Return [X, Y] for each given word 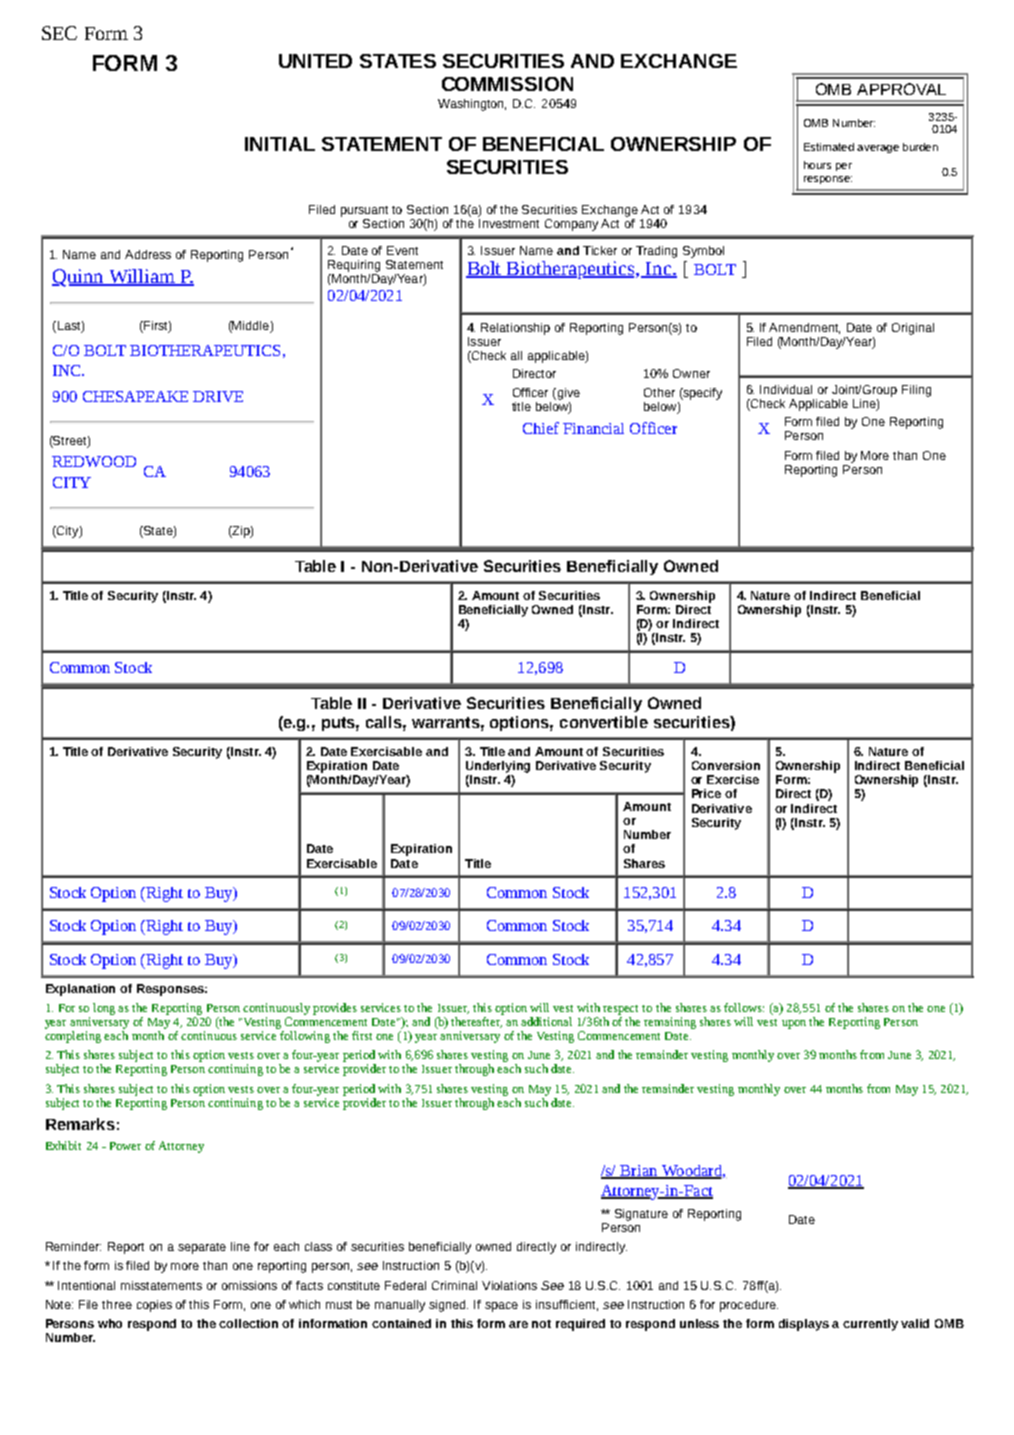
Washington [472, 105]
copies [154, 1306]
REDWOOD [94, 461]
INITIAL [280, 144]
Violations [509, 1285]
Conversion [726, 765]
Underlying [498, 767]
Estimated [829, 147]
